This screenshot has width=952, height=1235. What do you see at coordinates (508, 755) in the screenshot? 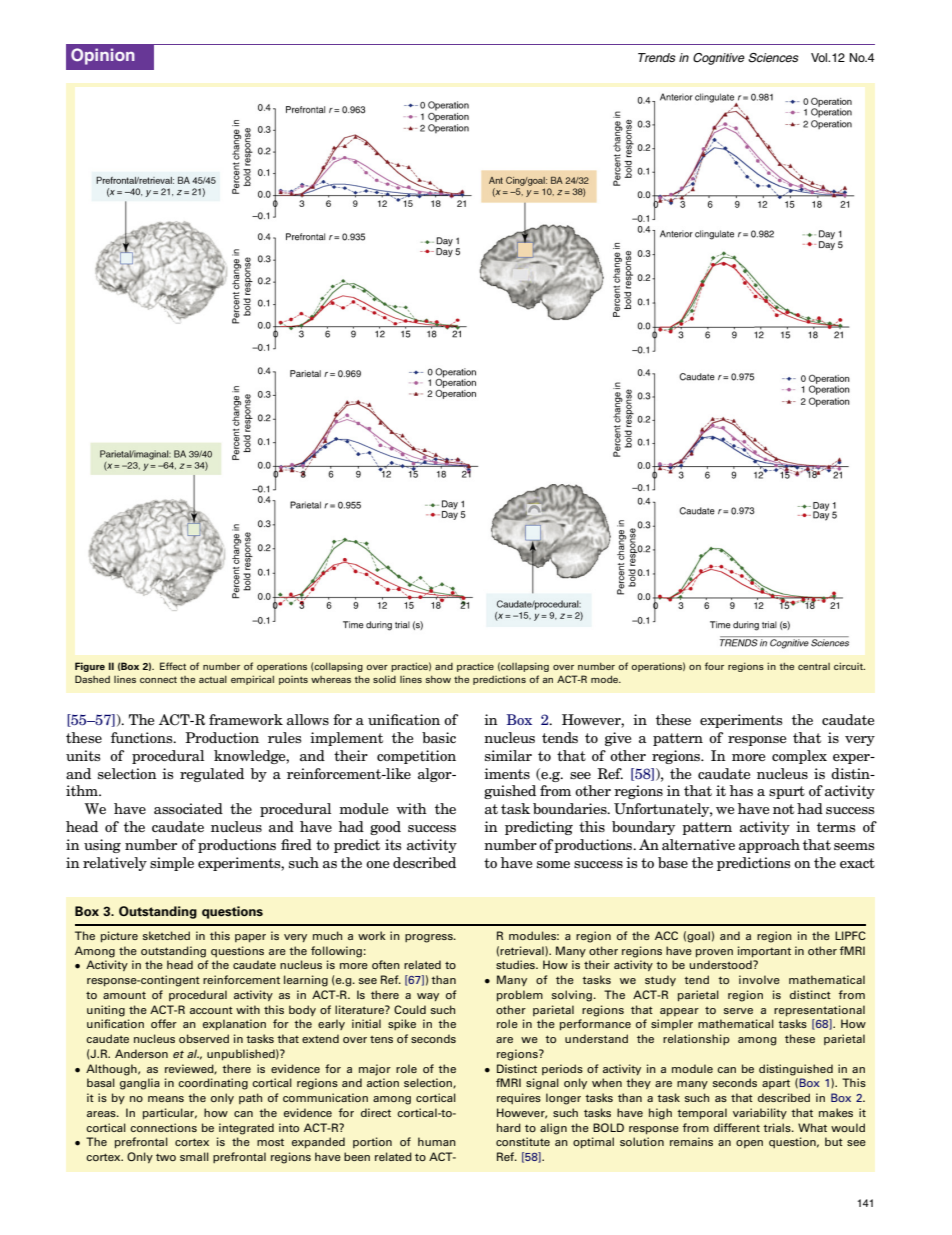
I see `similar` at bounding box center [508, 755].
